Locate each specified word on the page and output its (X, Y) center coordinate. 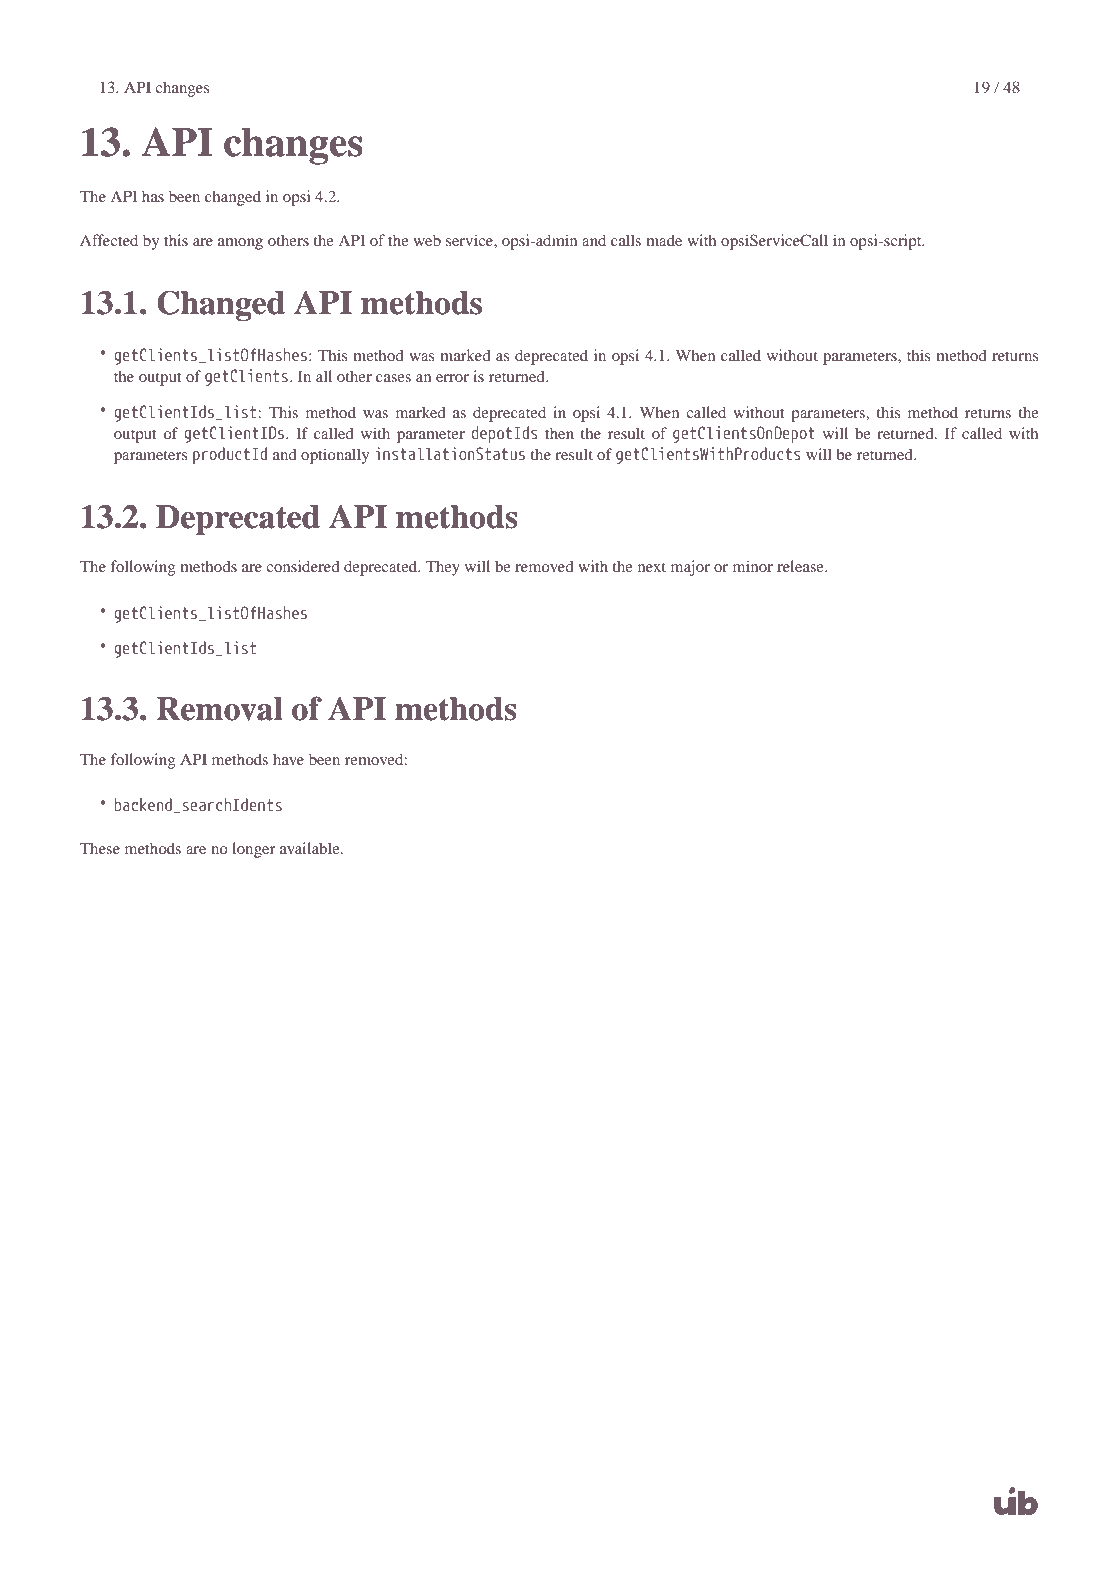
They (443, 568)
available (311, 848)
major (690, 568)
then (559, 433)
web (427, 240)
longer (254, 850)
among (240, 244)
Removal (220, 709)
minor (753, 566)
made (664, 240)
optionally (335, 456)
